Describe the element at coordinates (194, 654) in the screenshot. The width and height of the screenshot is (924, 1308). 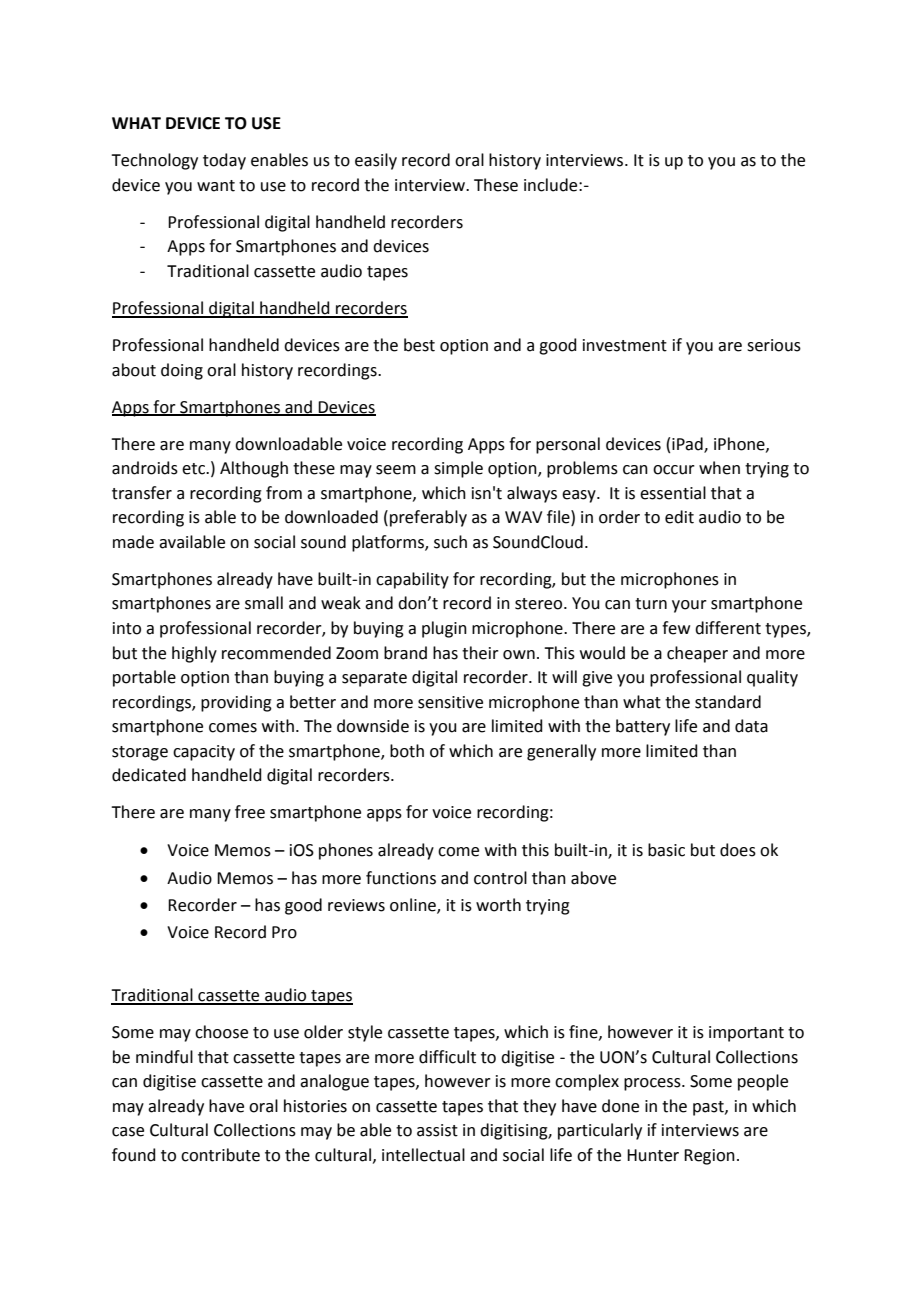
I see `highly` at that location.
